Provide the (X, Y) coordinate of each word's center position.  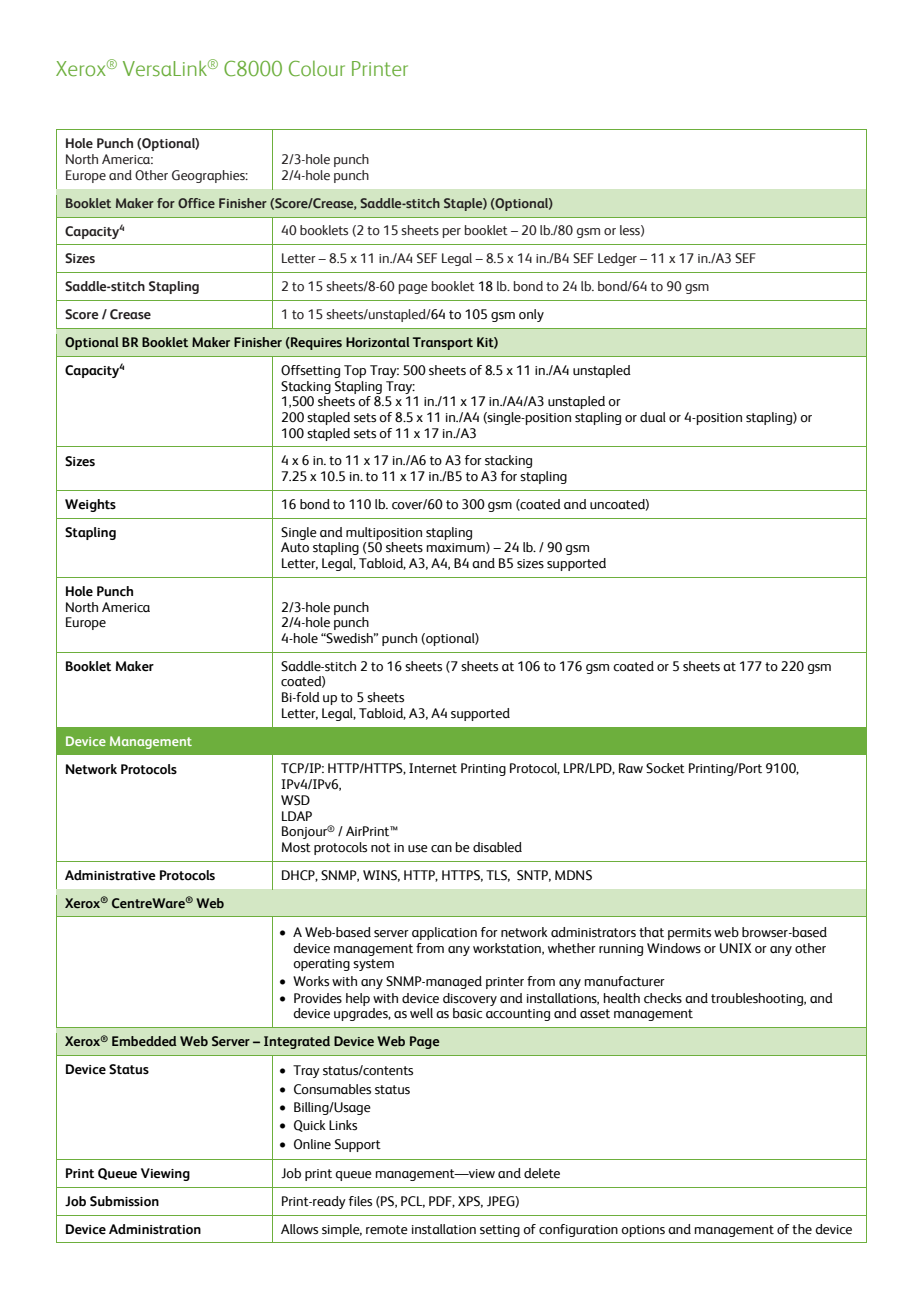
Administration (155, 1229)
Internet (433, 768)
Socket (665, 768)
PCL (413, 1202)
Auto (295, 547)
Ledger (617, 259)
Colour (317, 68)
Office (196, 203)
